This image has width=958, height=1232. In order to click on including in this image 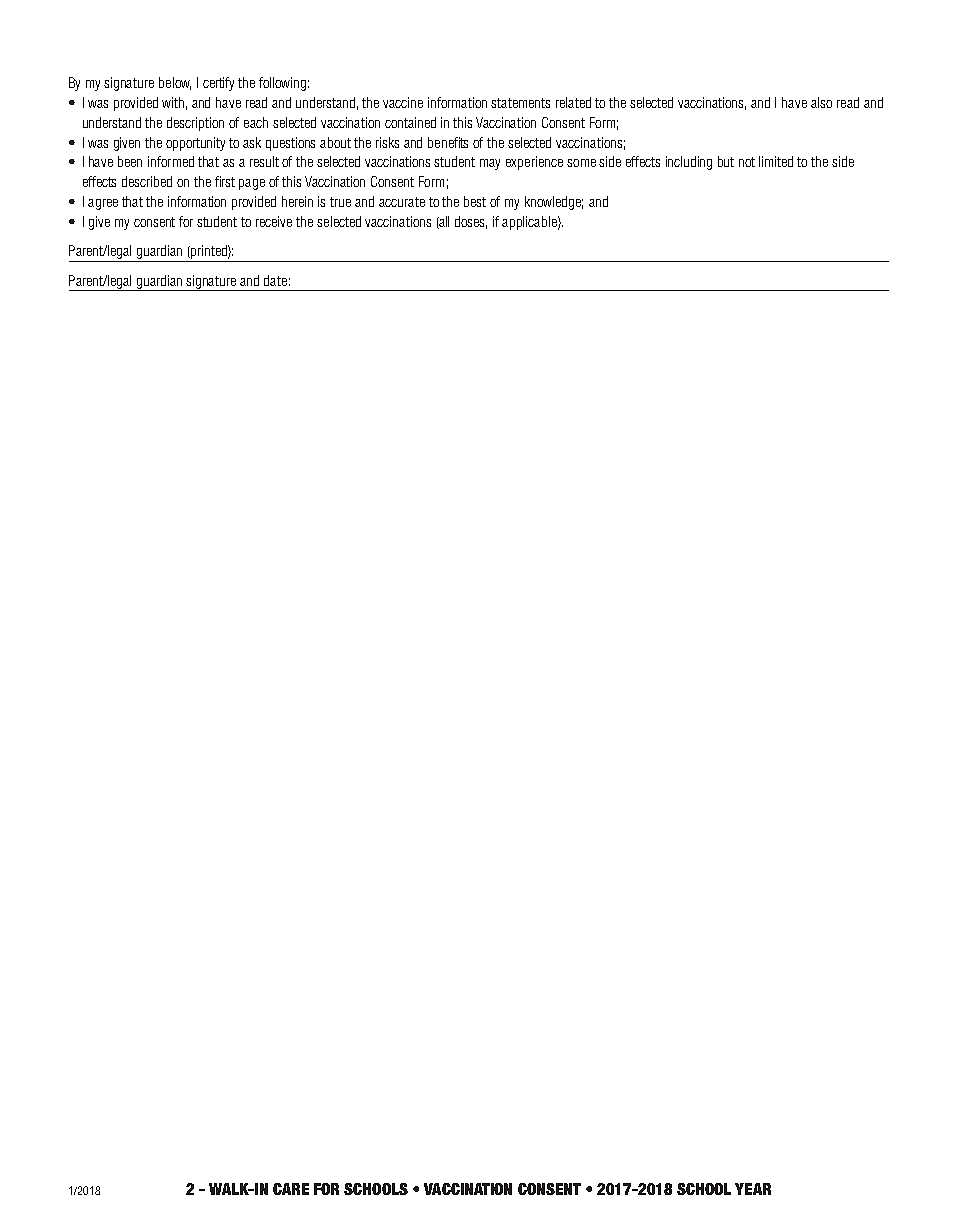, I will do `click(689, 163)`.
